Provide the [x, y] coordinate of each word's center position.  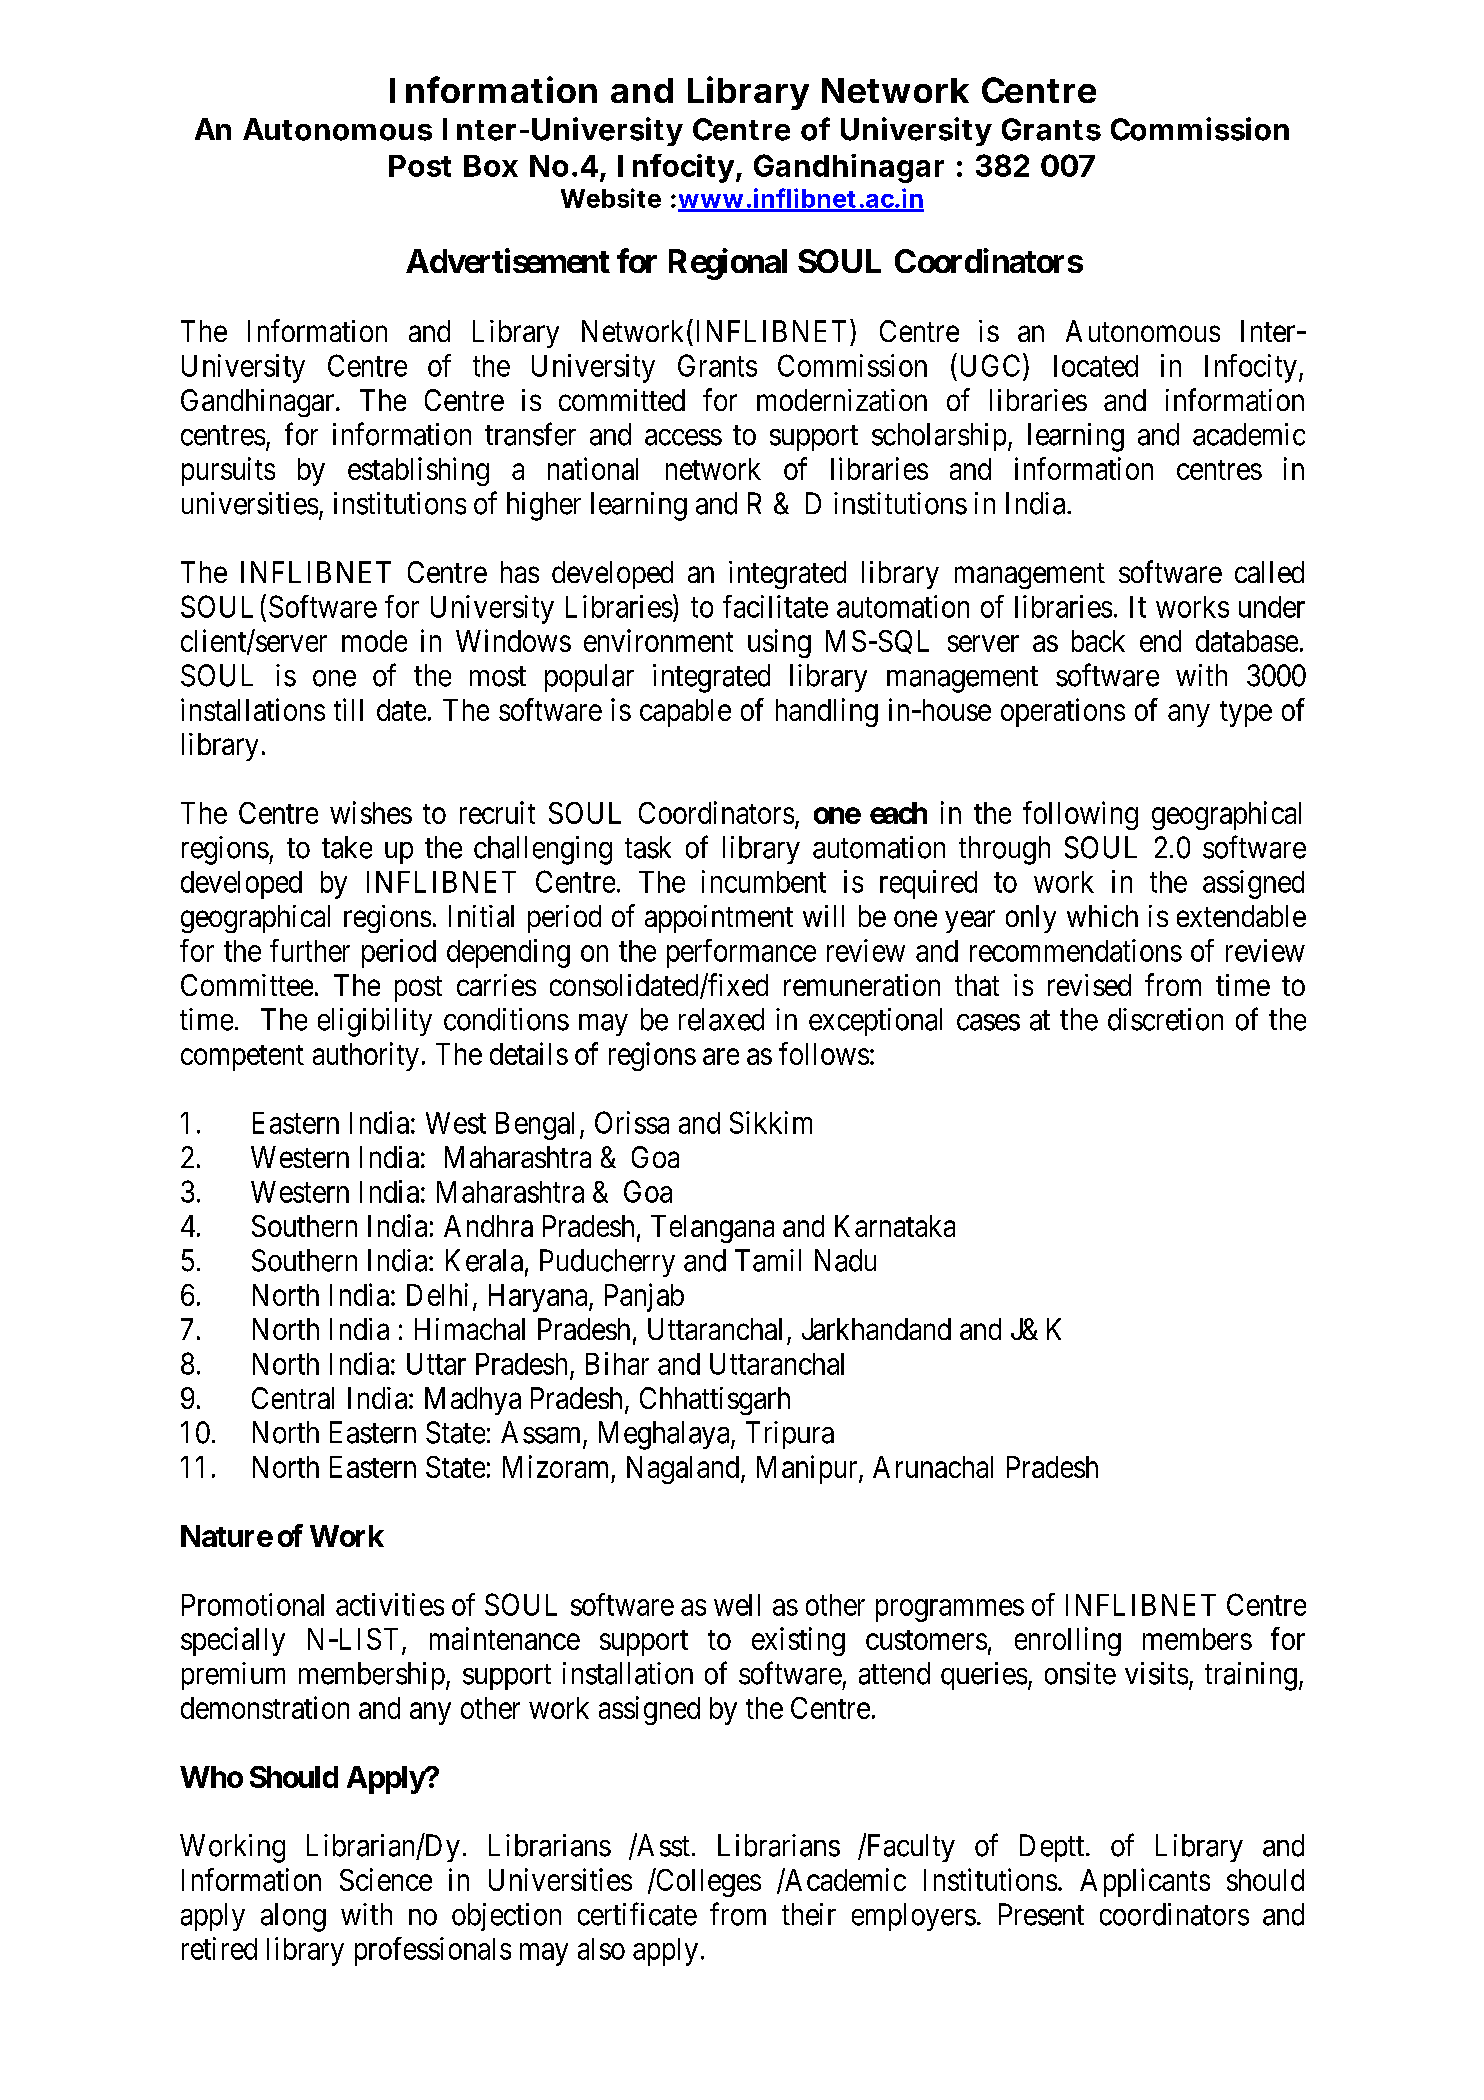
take [347, 847]
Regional [728, 264]
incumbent [764, 881]
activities [390, 1604]
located [1096, 366]
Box [491, 166]
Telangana [712, 1229]
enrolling [1068, 1641]
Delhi [437, 1294]
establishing [418, 471]
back [1098, 641]
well [737, 1605]
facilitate [775, 606]
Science [386, 1879]
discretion [1165, 1019]
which [1102, 916]
